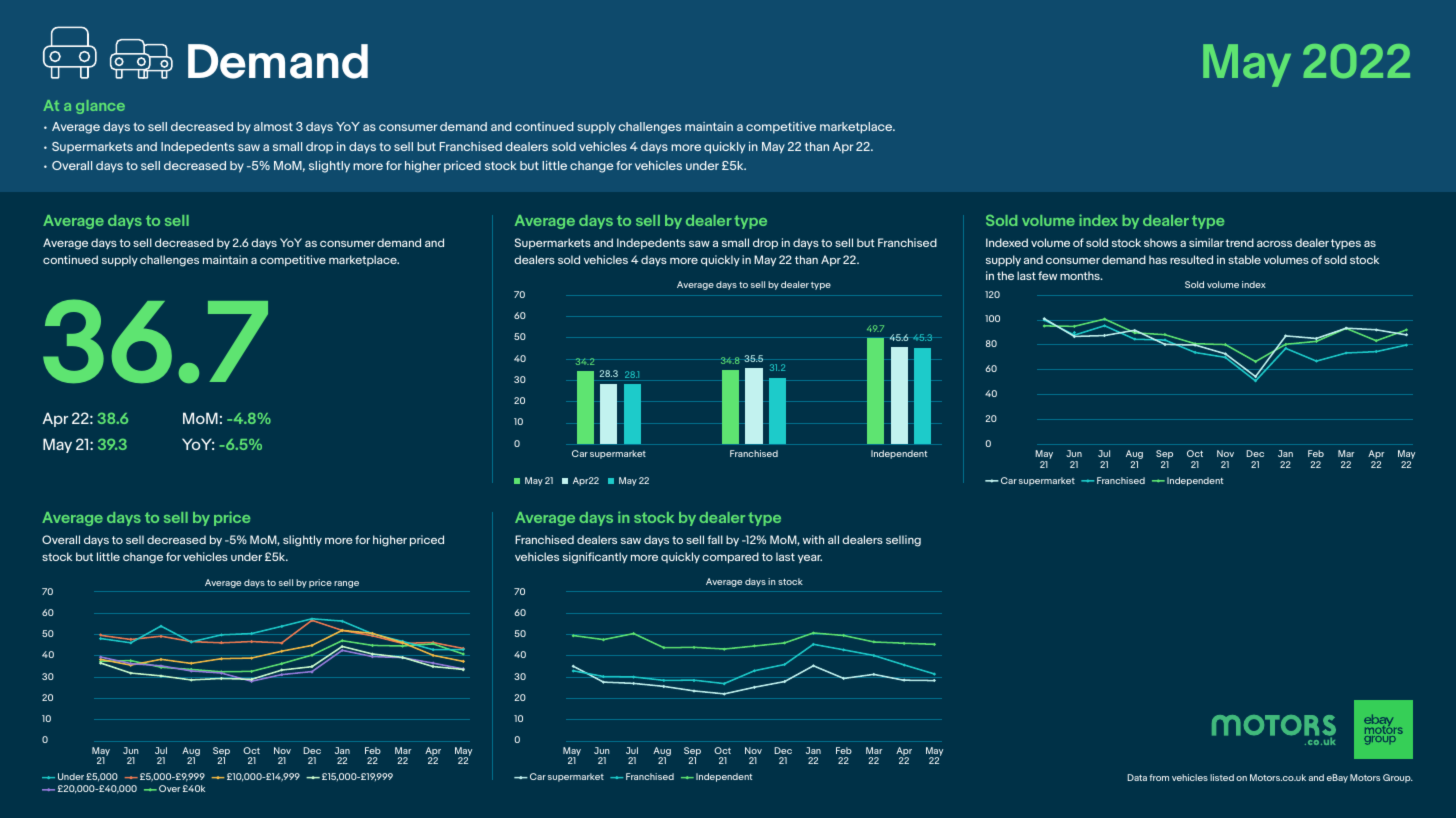  What do you see at coordinates (1047, 275) in the page?
I see `few` at bounding box center [1047, 275].
